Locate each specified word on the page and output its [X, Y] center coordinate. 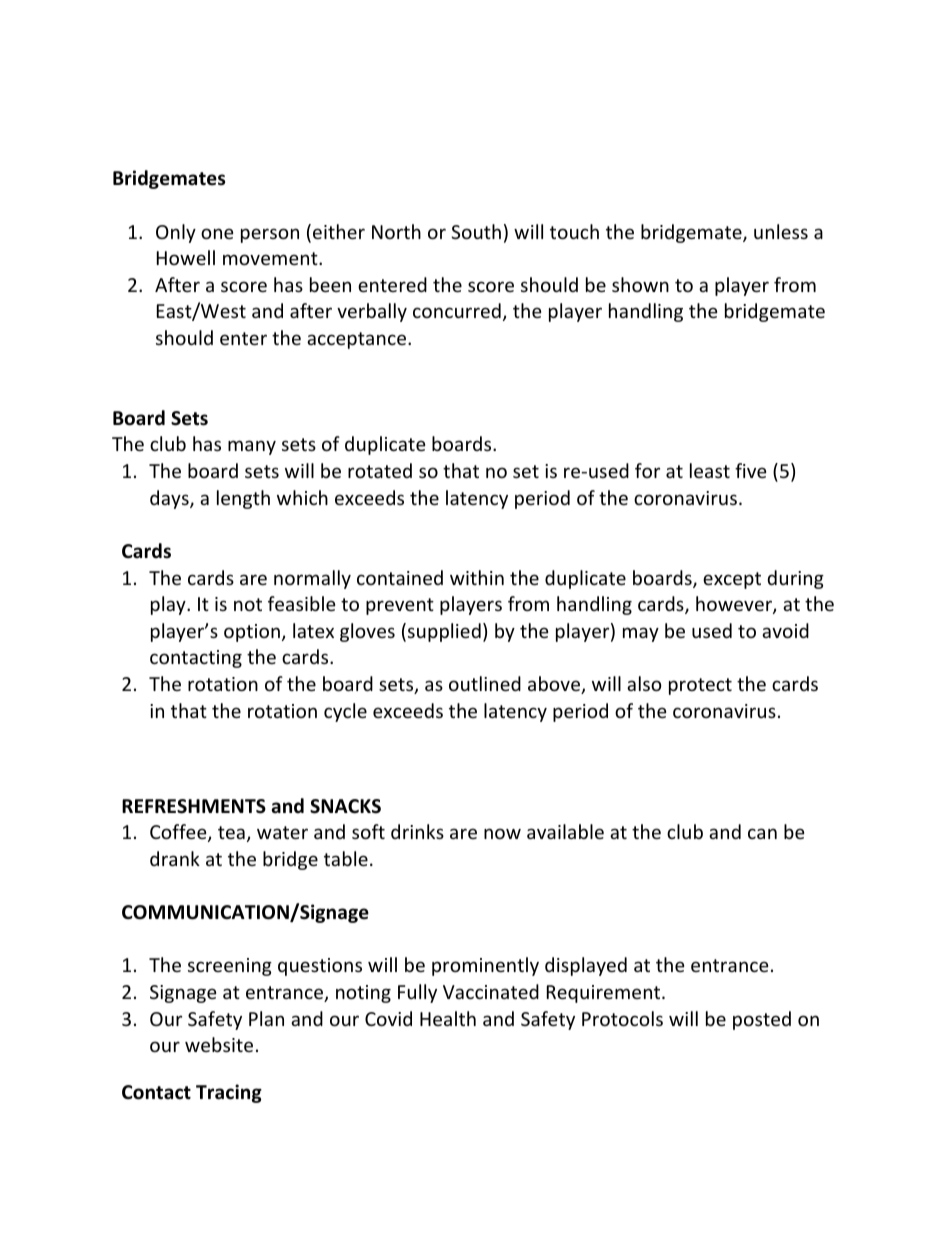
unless [781, 231]
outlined [485, 683]
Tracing [229, 1093]
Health [448, 1018]
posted [762, 1020]
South [476, 231]
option [252, 633]
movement [271, 258]
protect [700, 686]
